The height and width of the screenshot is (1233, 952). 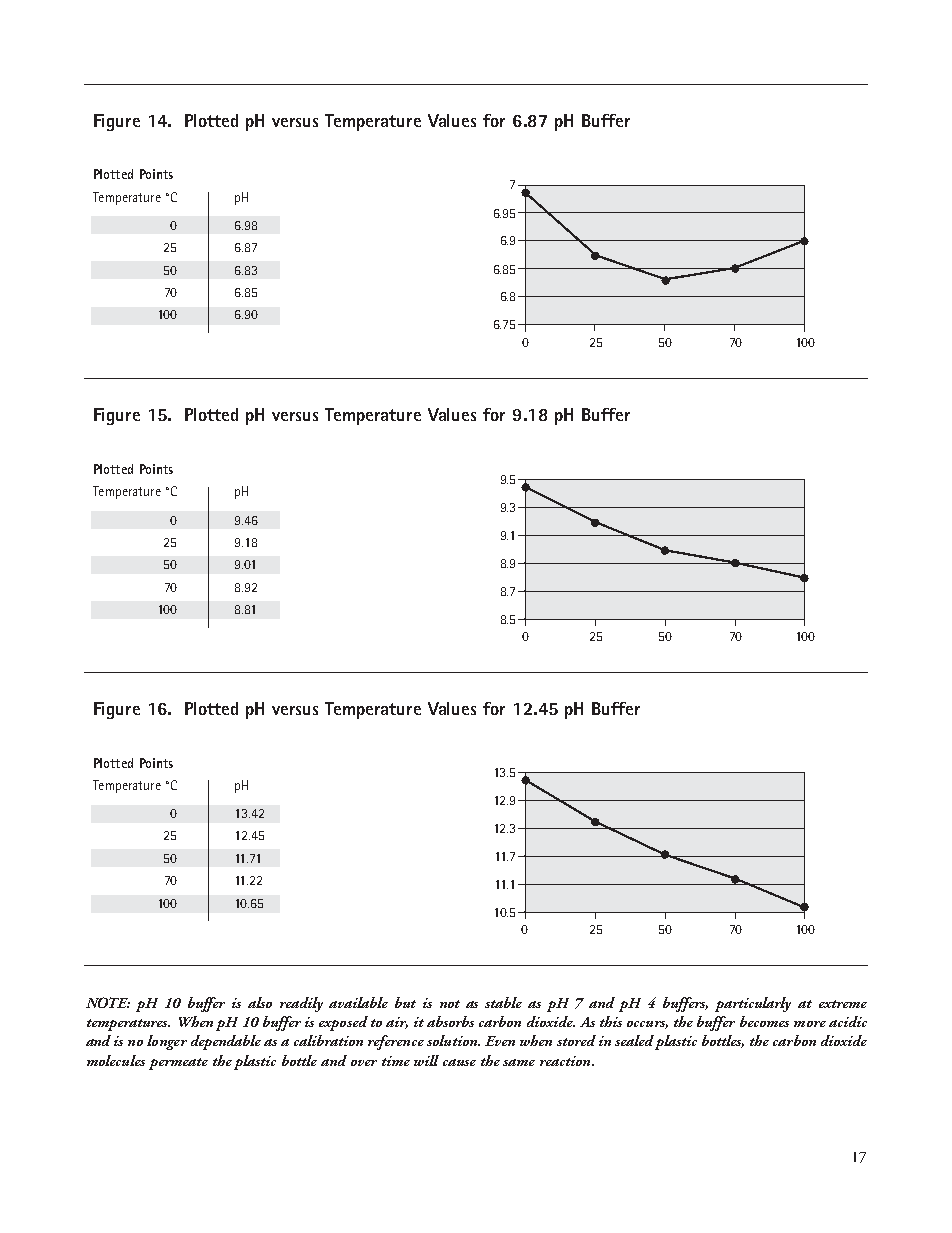 What do you see at coordinates (503, 1002) in the screenshot?
I see `stable` at bounding box center [503, 1002].
